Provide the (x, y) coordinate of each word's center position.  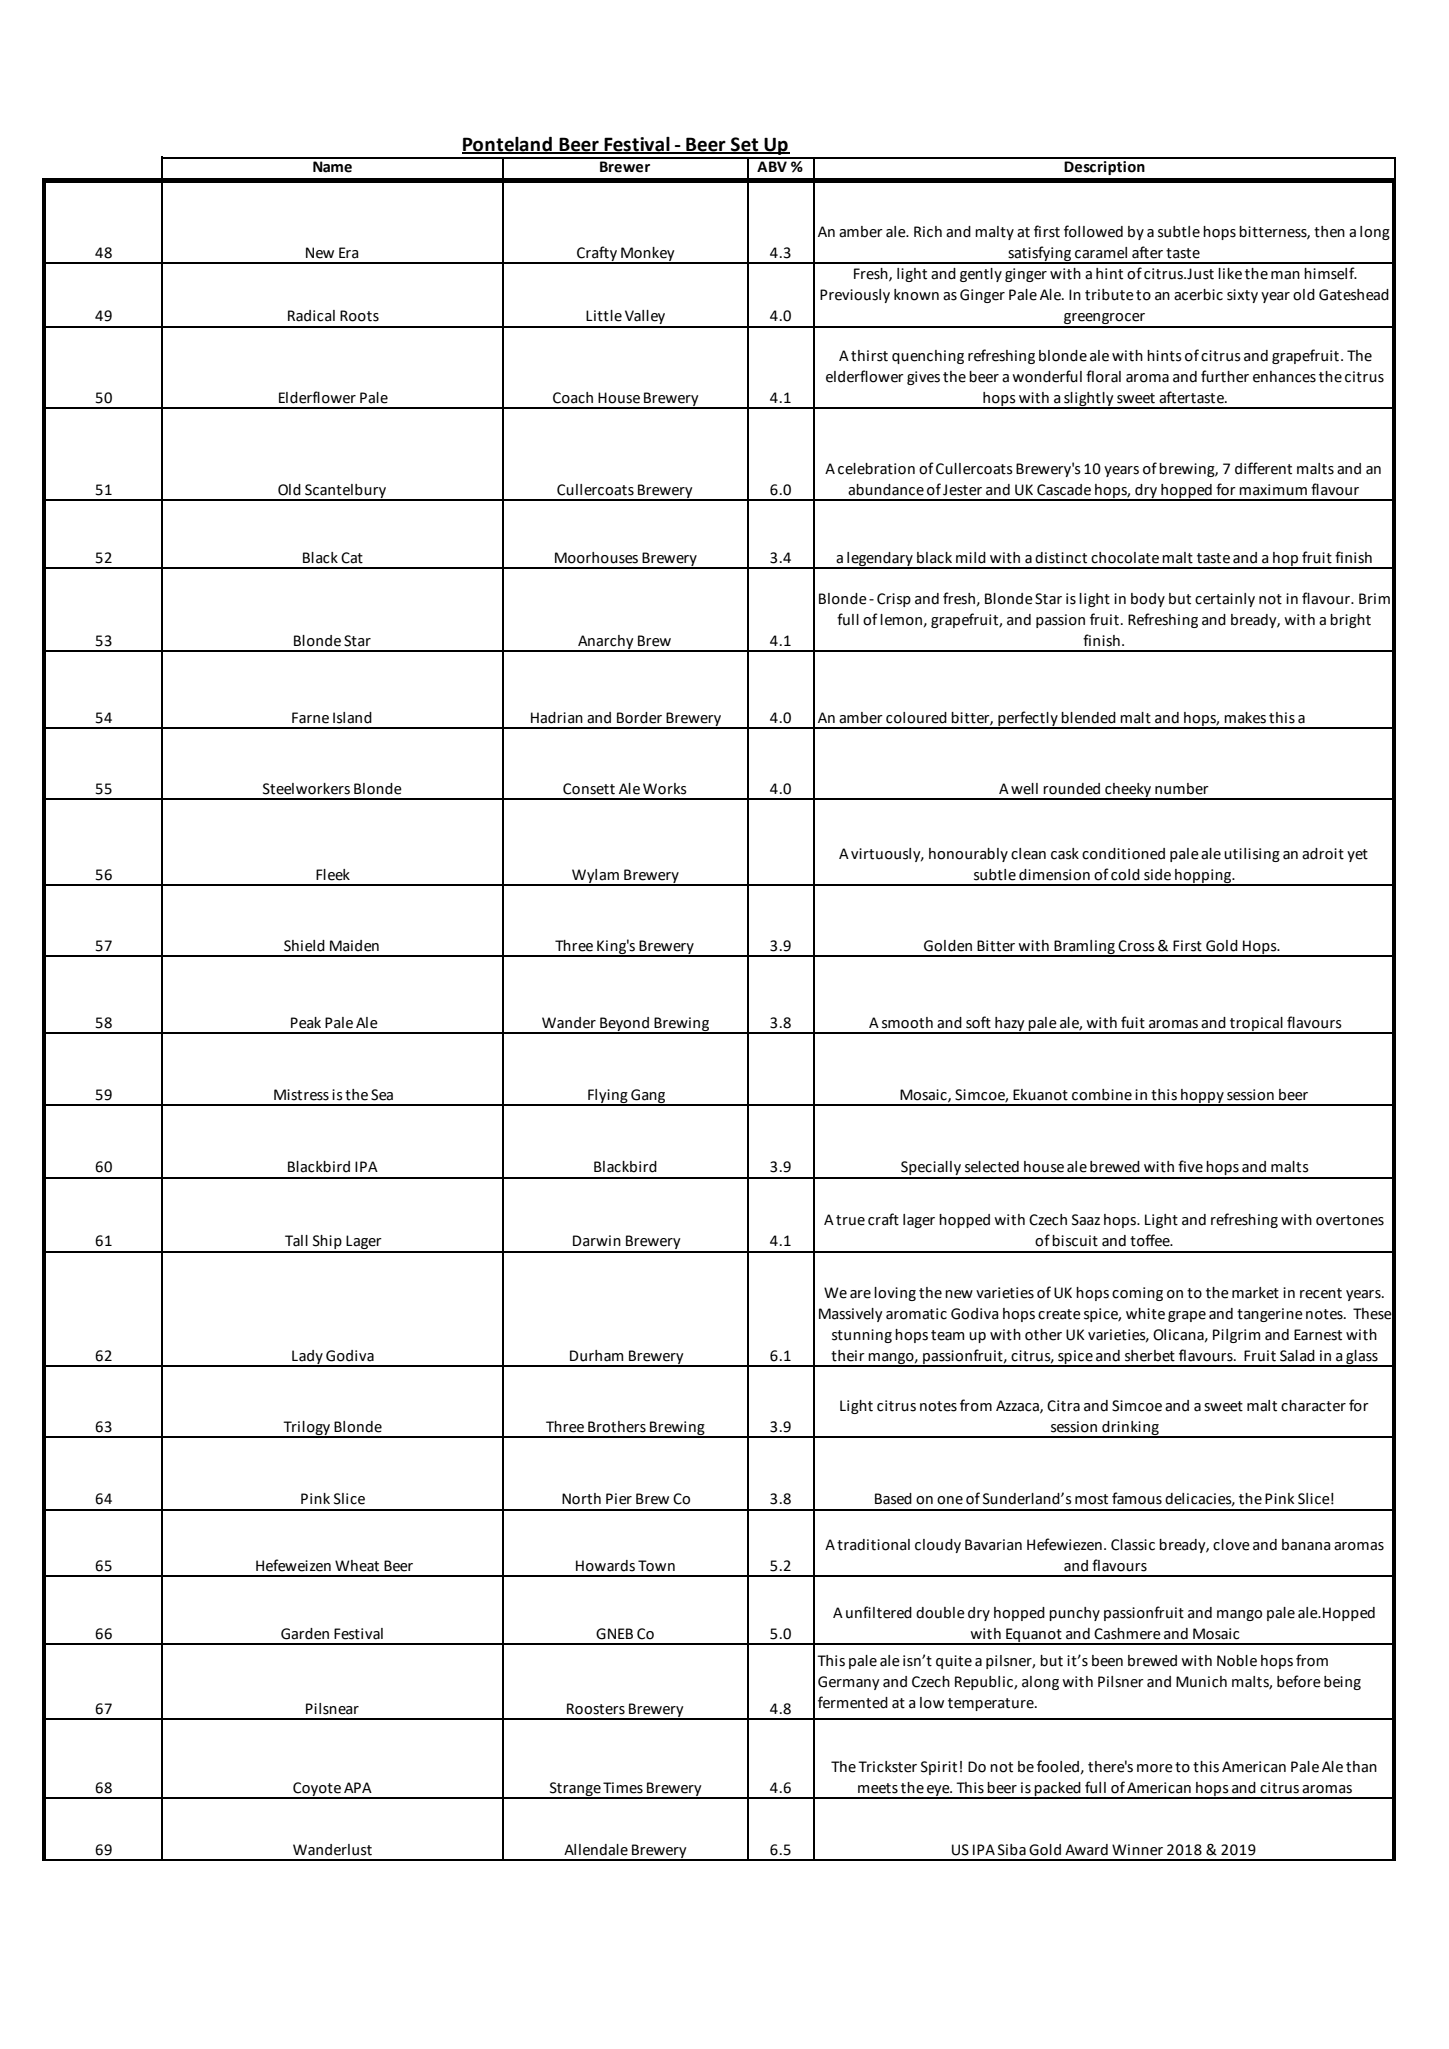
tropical (1256, 1025)
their (848, 1356)
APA (358, 1787)
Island (352, 718)
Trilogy (307, 1429)
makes (1245, 718)
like (1230, 274)
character (1313, 1406)
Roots (359, 316)
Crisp (894, 600)
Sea (382, 1095)
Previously (855, 296)
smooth (907, 1023)
